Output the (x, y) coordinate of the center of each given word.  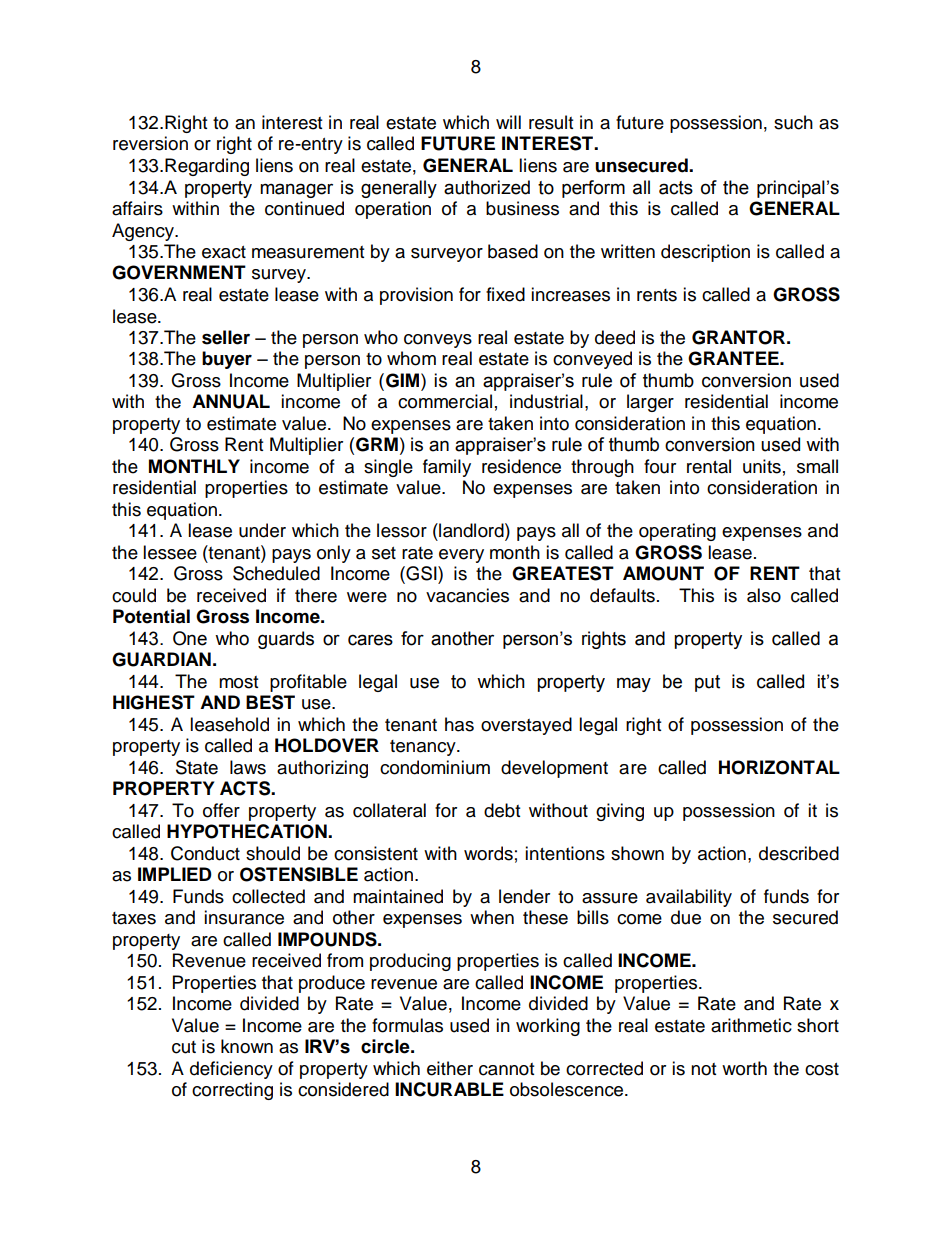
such (793, 122)
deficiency (231, 1070)
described (799, 853)
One (190, 638)
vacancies (467, 595)
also (764, 595)
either (450, 1068)
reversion (150, 143)
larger (650, 403)
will (508, 122)
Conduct (205, 853)
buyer (227, 360)
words (488, 853)
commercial (445, 401)
